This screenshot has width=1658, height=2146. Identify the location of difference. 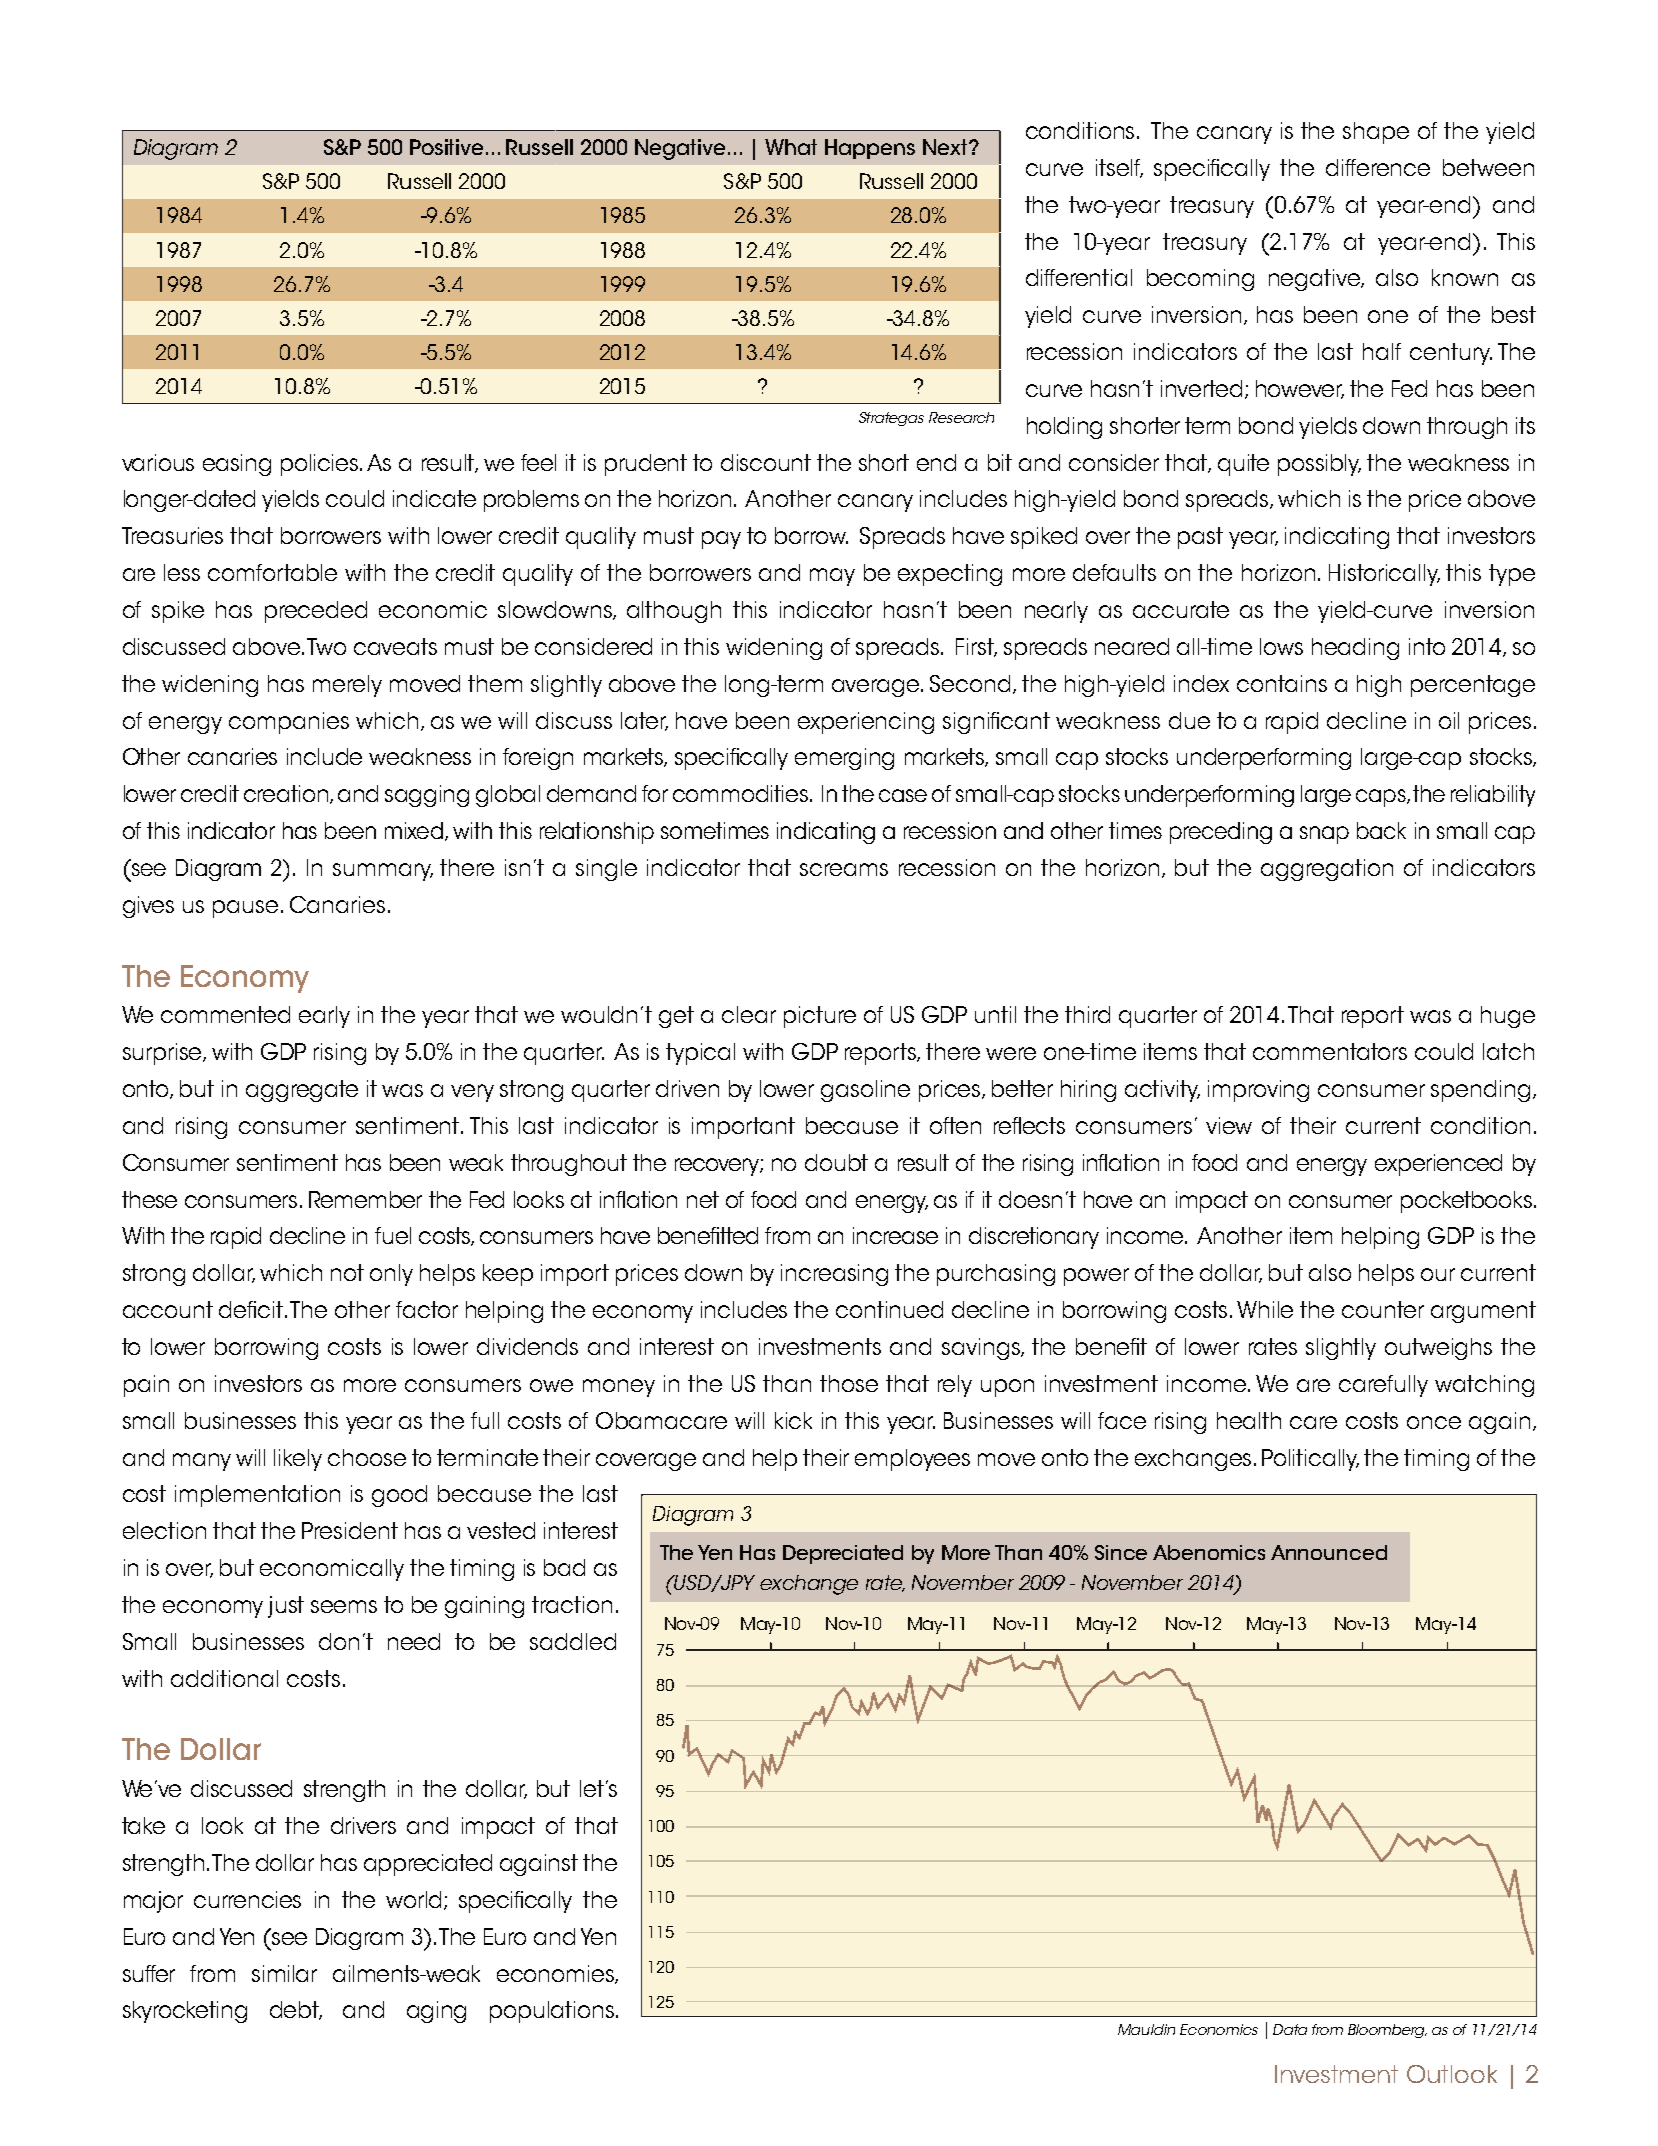
(1378, 167).
